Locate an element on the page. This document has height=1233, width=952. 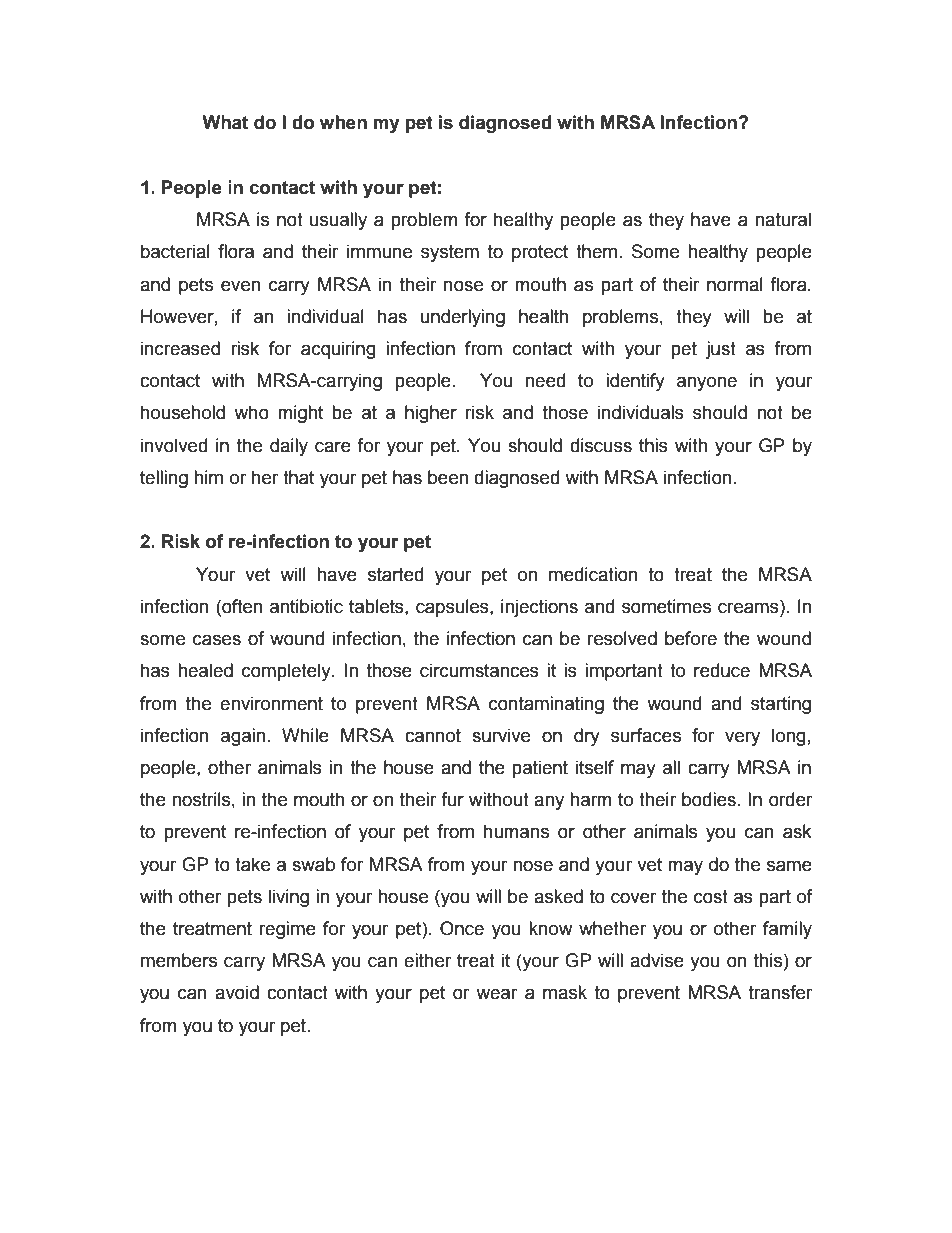
What is located at coordinates (225, 122).
